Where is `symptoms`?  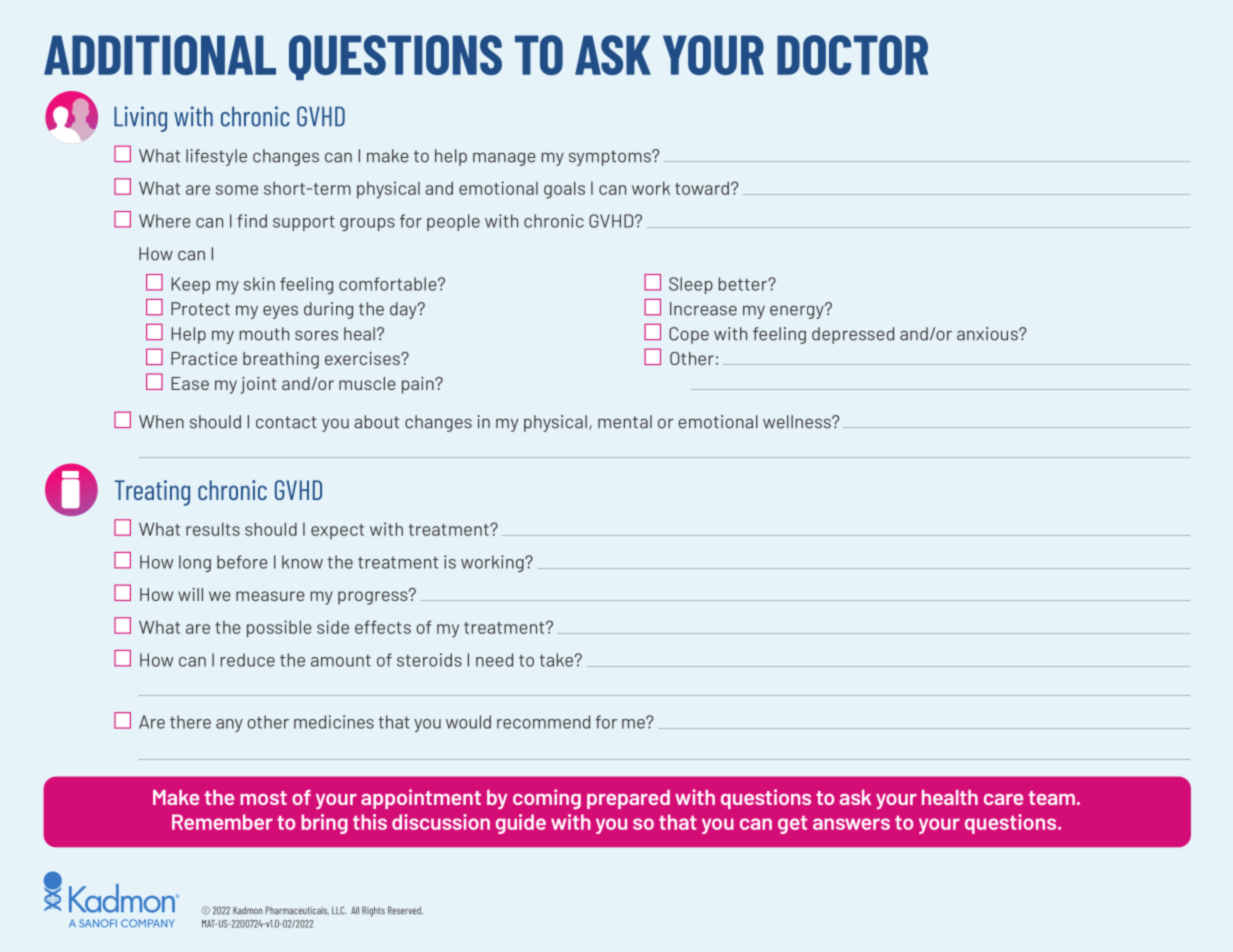
symptoms is located at coordinates (611, 158).
